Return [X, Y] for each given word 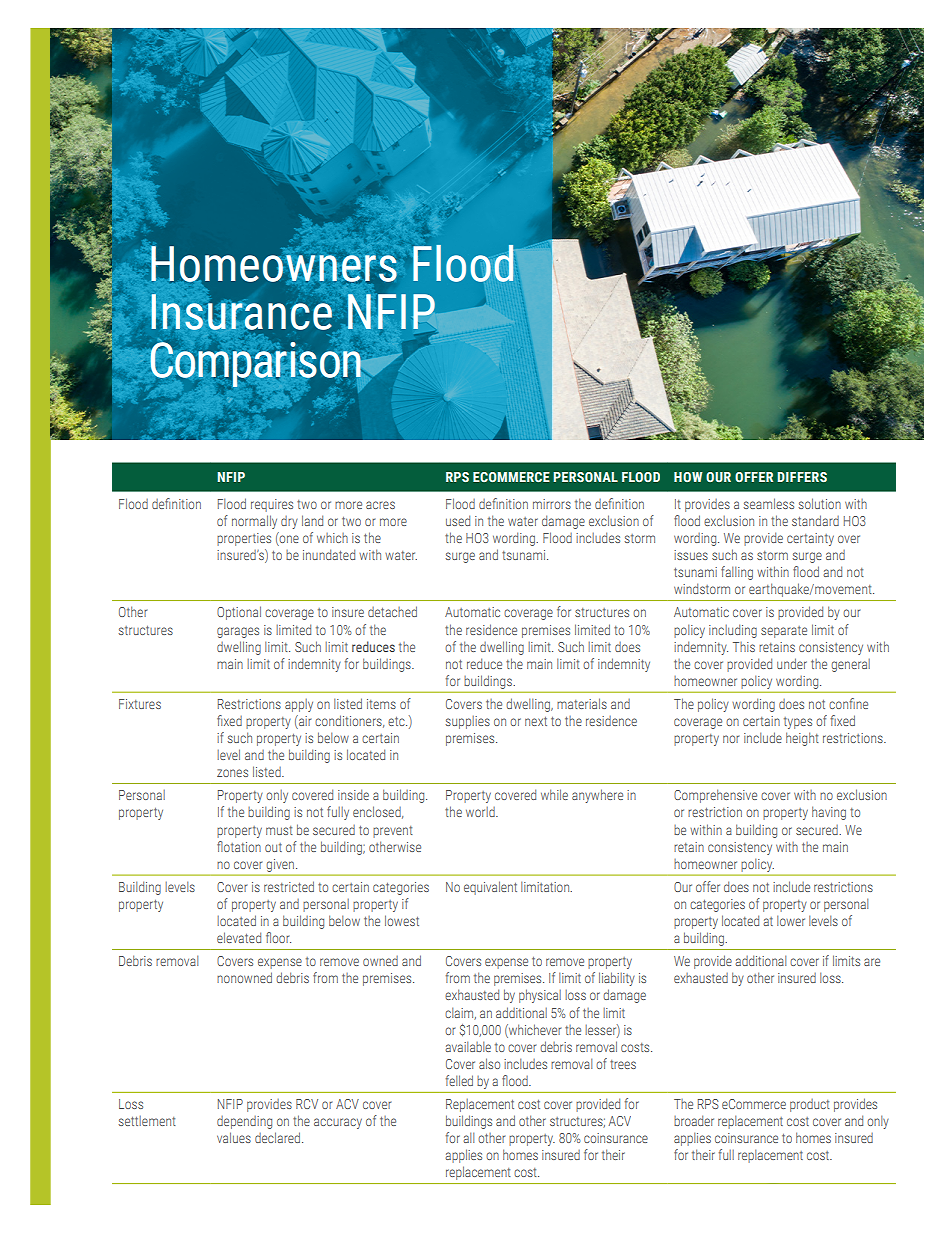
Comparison [256, 364]
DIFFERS [802, 477]
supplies [468, 722]
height [802, 739]
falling [737, 573]
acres [380, 505]
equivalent [490, 888]
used [458, 520]
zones [232, 773]
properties [244, 539]
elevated [239, 937]
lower [791, 920]
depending [244, 1122]
